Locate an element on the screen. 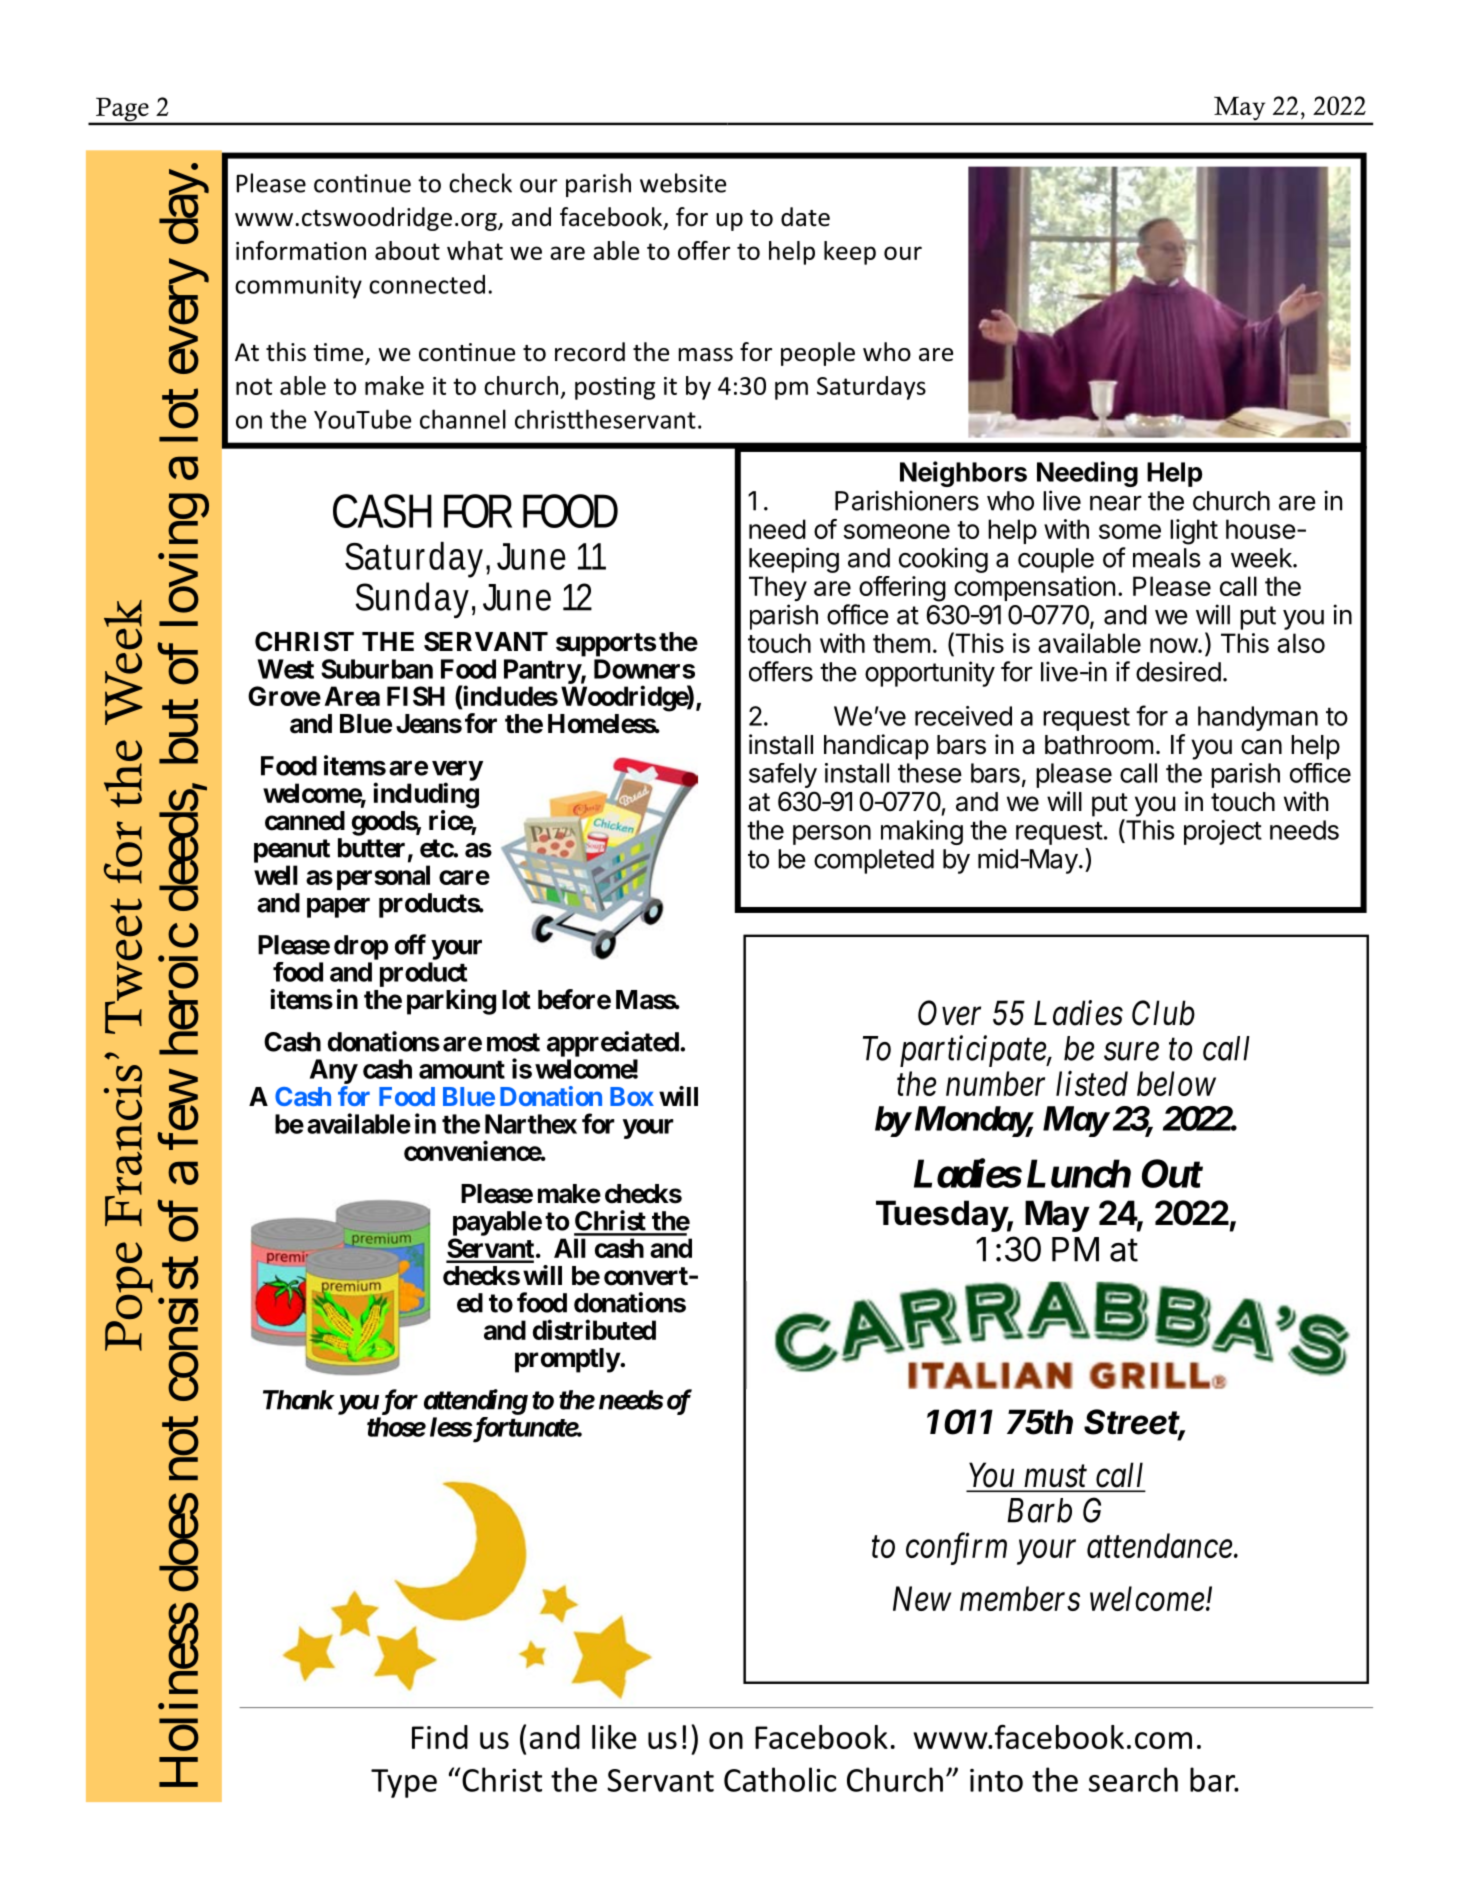 The image size is (1459, 1888). search is located at coordinates (1133, 1779).
